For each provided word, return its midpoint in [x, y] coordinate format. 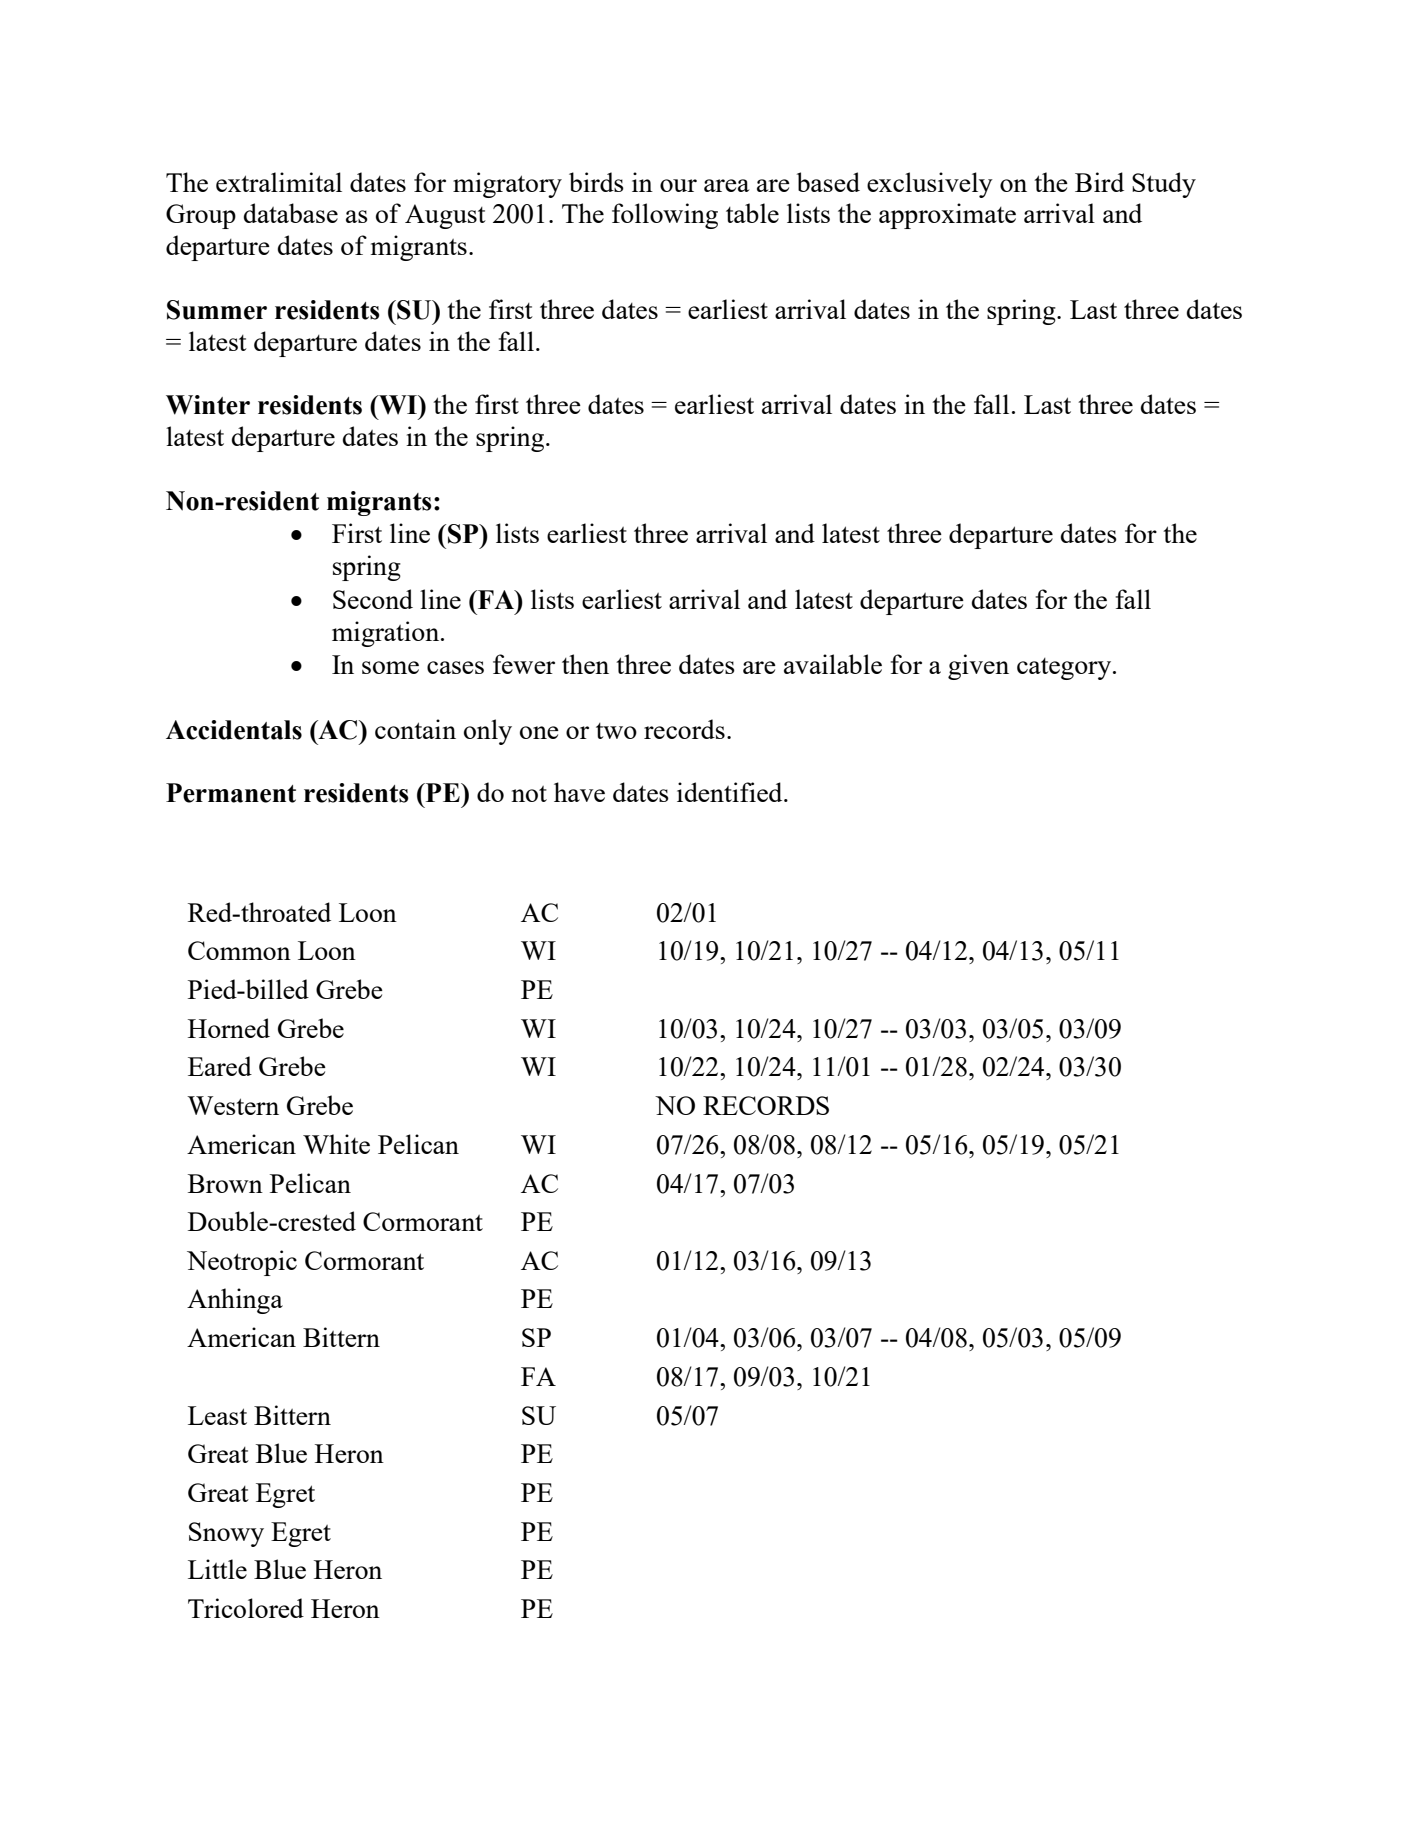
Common [239, 950]
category [1065, 669]
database [291, 213]
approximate [947, 216]
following [665, 216]
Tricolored [246, 1608]
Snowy [226, 1534]
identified [731, 792]
